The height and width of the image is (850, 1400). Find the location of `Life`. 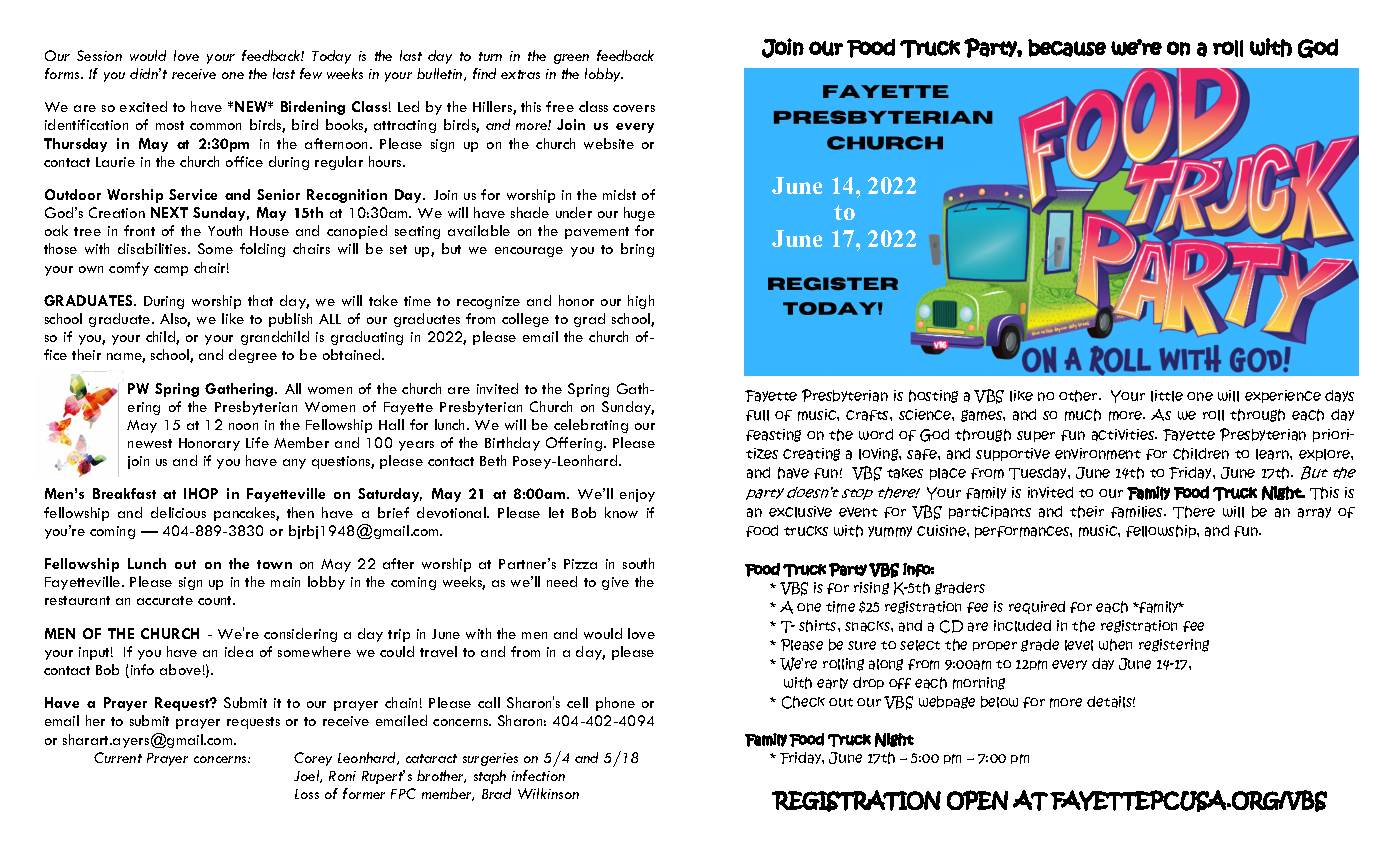

Life is located at coordinates (257, 442).
